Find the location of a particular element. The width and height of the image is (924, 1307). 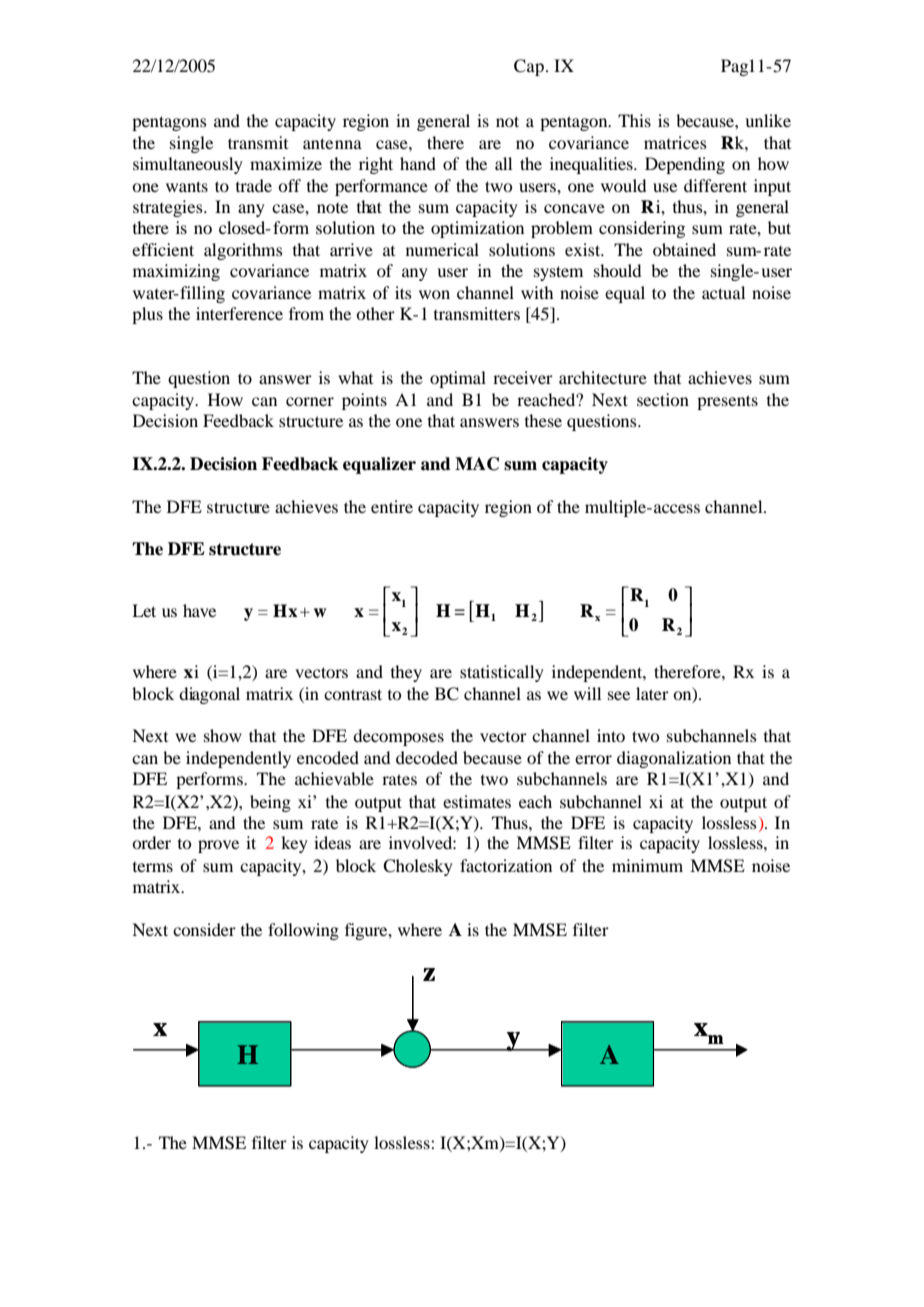

factorization is located at coordinates (506, 865).
